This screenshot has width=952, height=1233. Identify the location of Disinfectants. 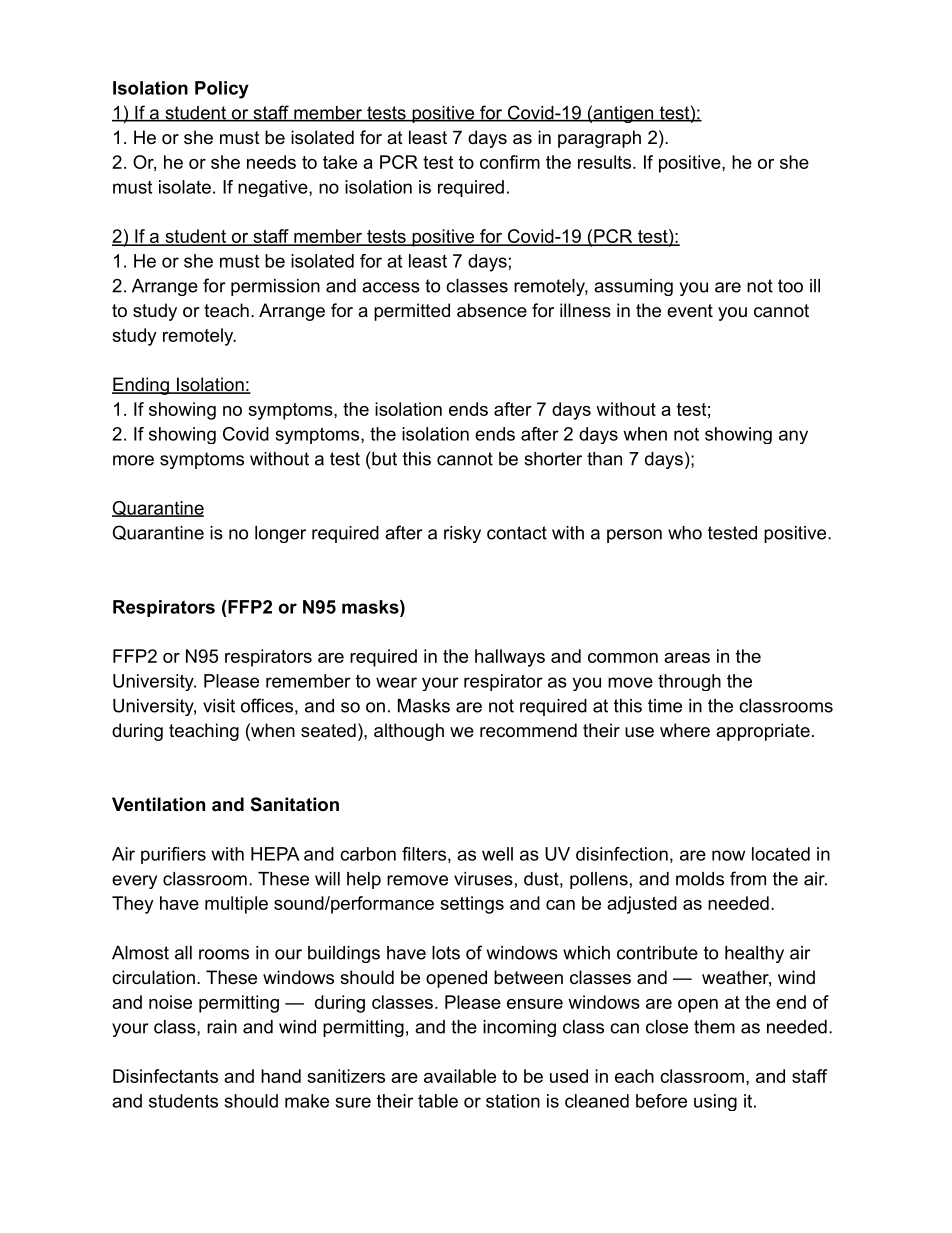
(165, 1076).
